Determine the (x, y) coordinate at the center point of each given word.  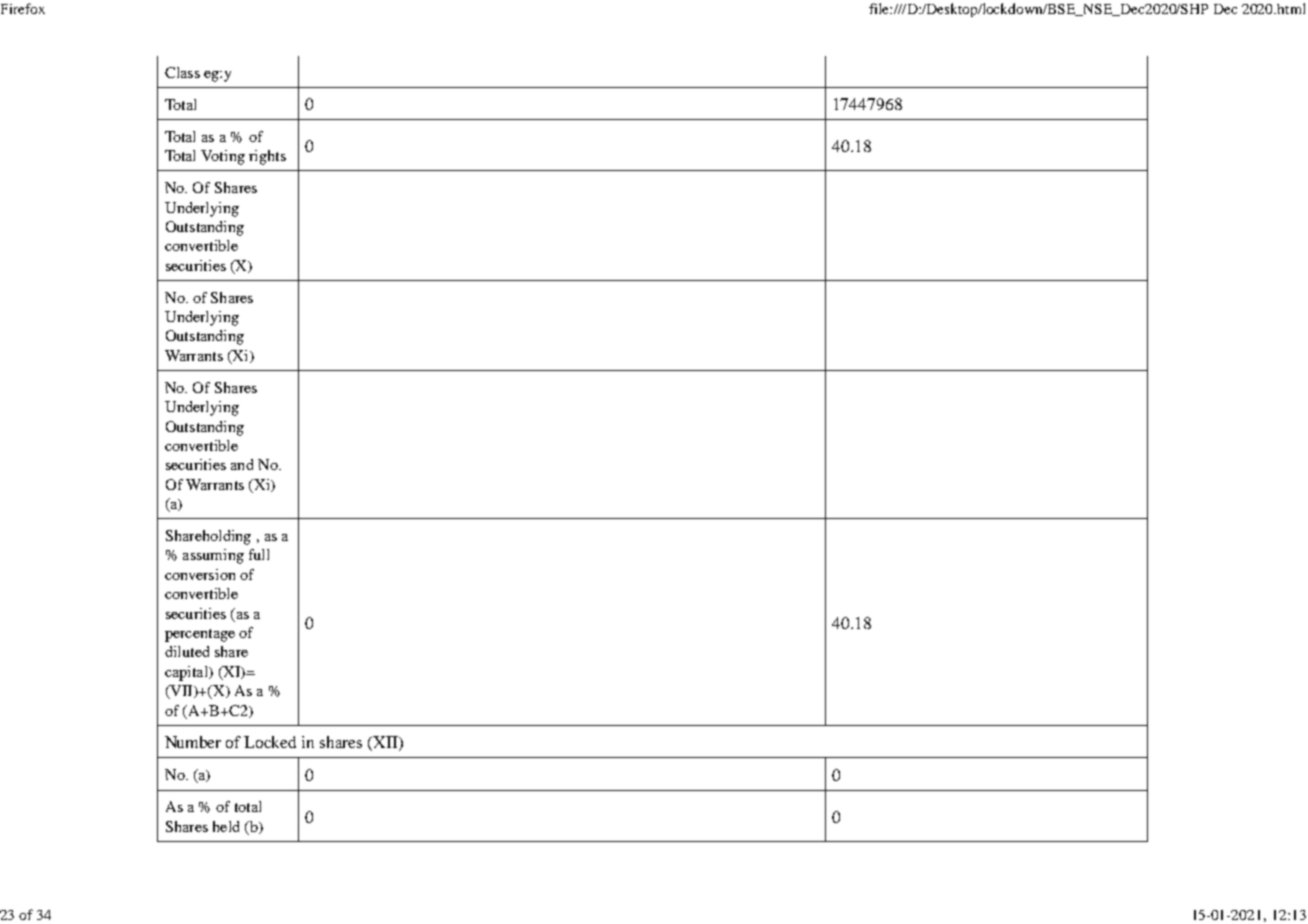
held (226, 826)
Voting (223, 157)
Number (193, 742)
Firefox (23, 8)
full (259, 554)
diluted (187, 651)
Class (182, 72)
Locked (270, 742)
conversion (200, 574)
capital (187, 673)
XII (385, 743)
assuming (213, 556)
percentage (200, 635)
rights (267, 157)
